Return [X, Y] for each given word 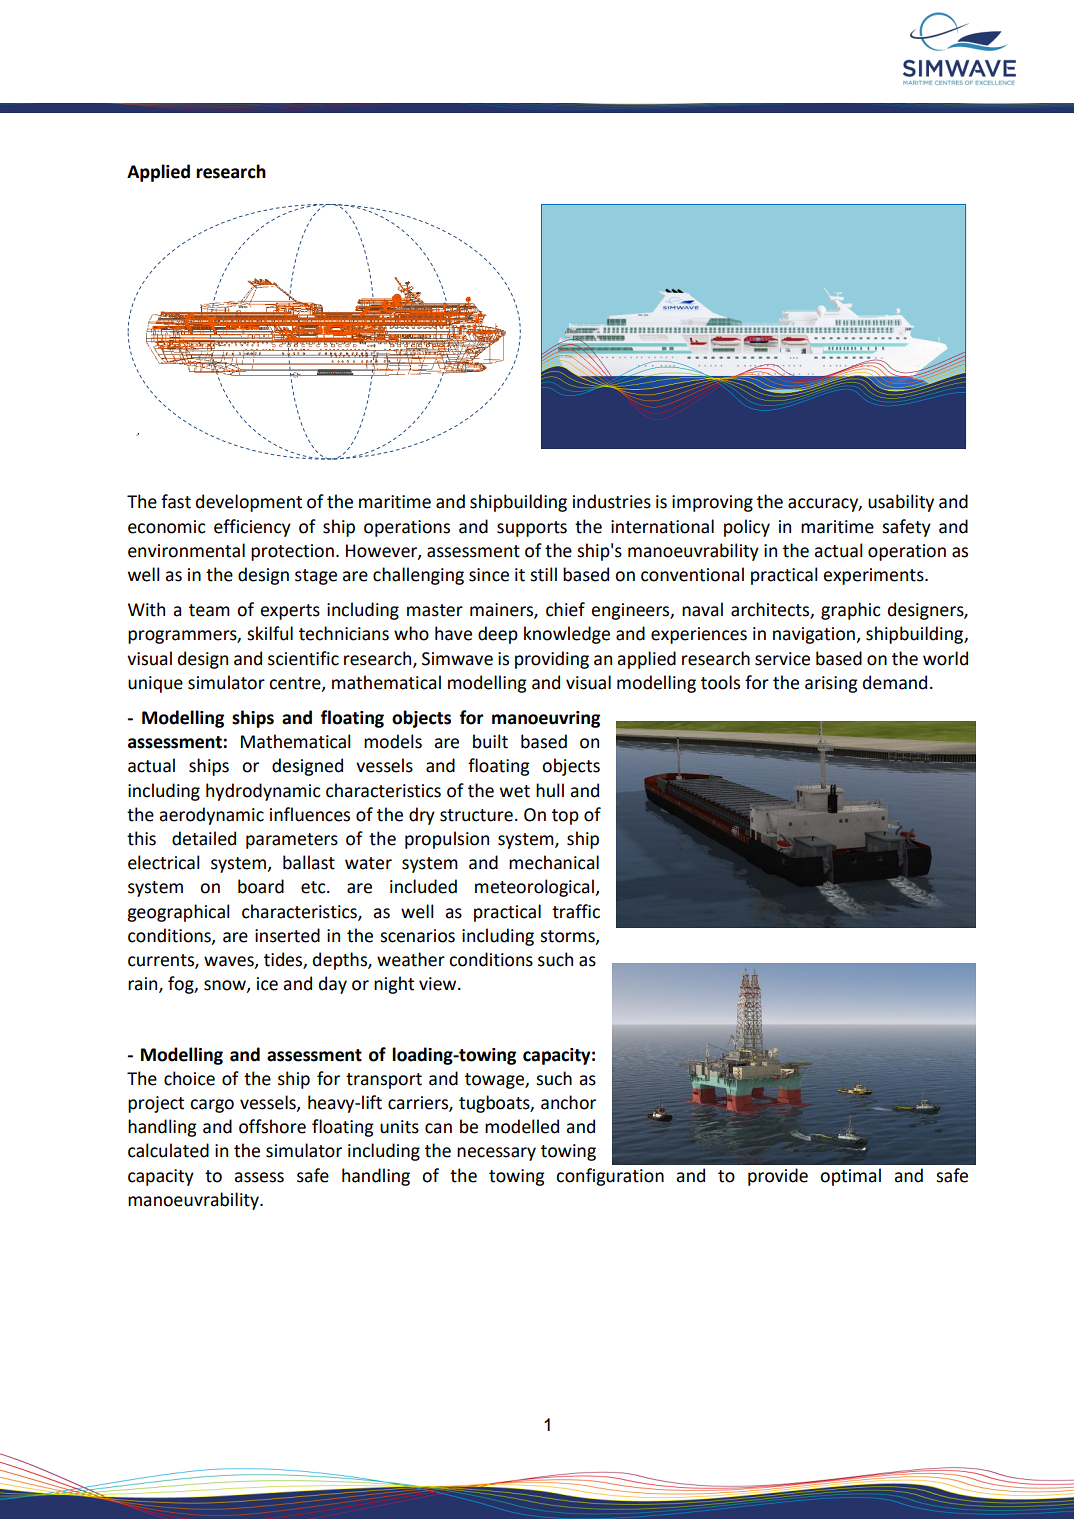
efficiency [252, 528]
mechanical [554, 862]
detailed [204, 838]
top [565, 817]
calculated [168, 1150]
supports [532, 529]
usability [901, 503]
